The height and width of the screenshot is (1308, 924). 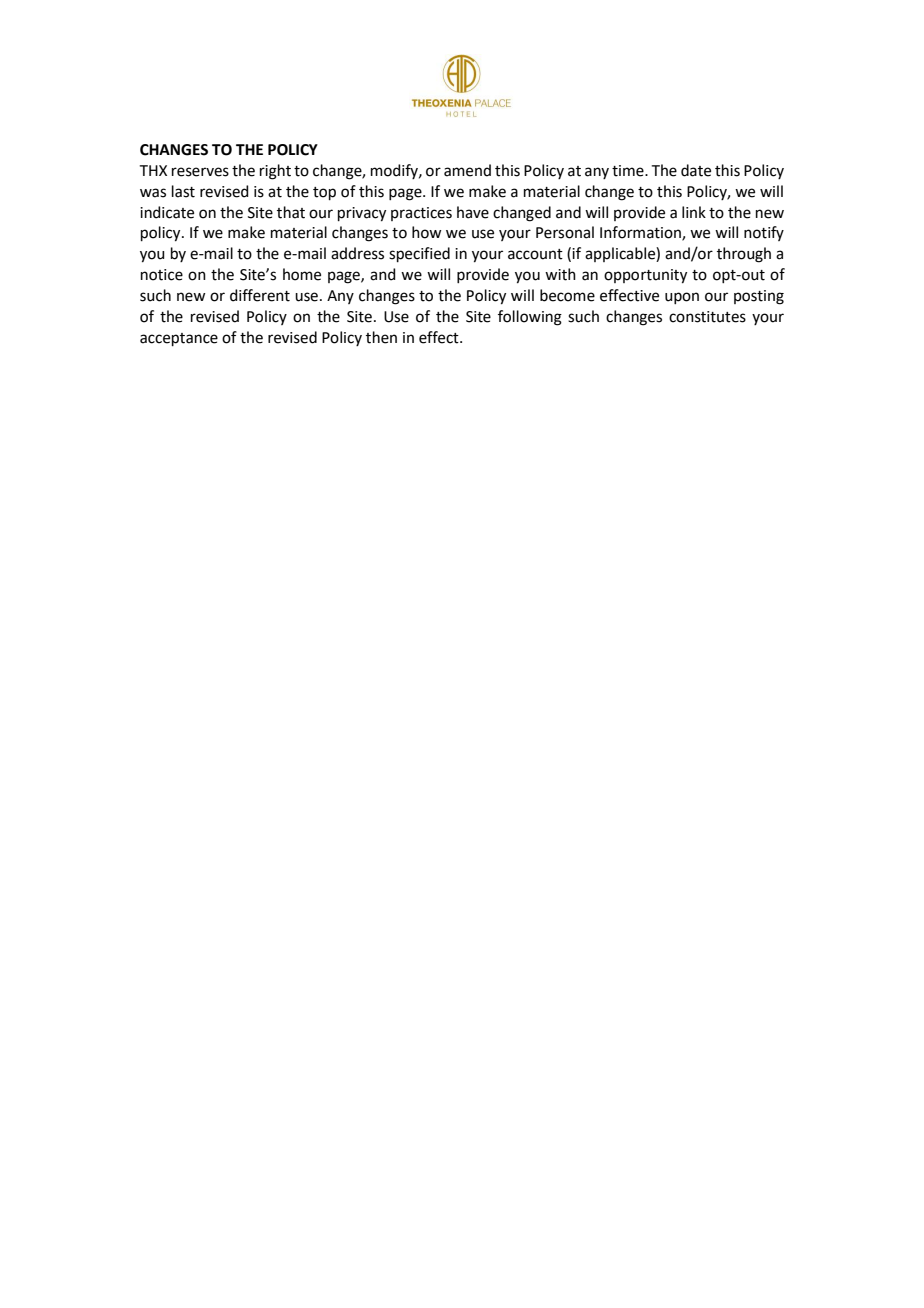 I want to click on through, so click(x=744, y=255).
